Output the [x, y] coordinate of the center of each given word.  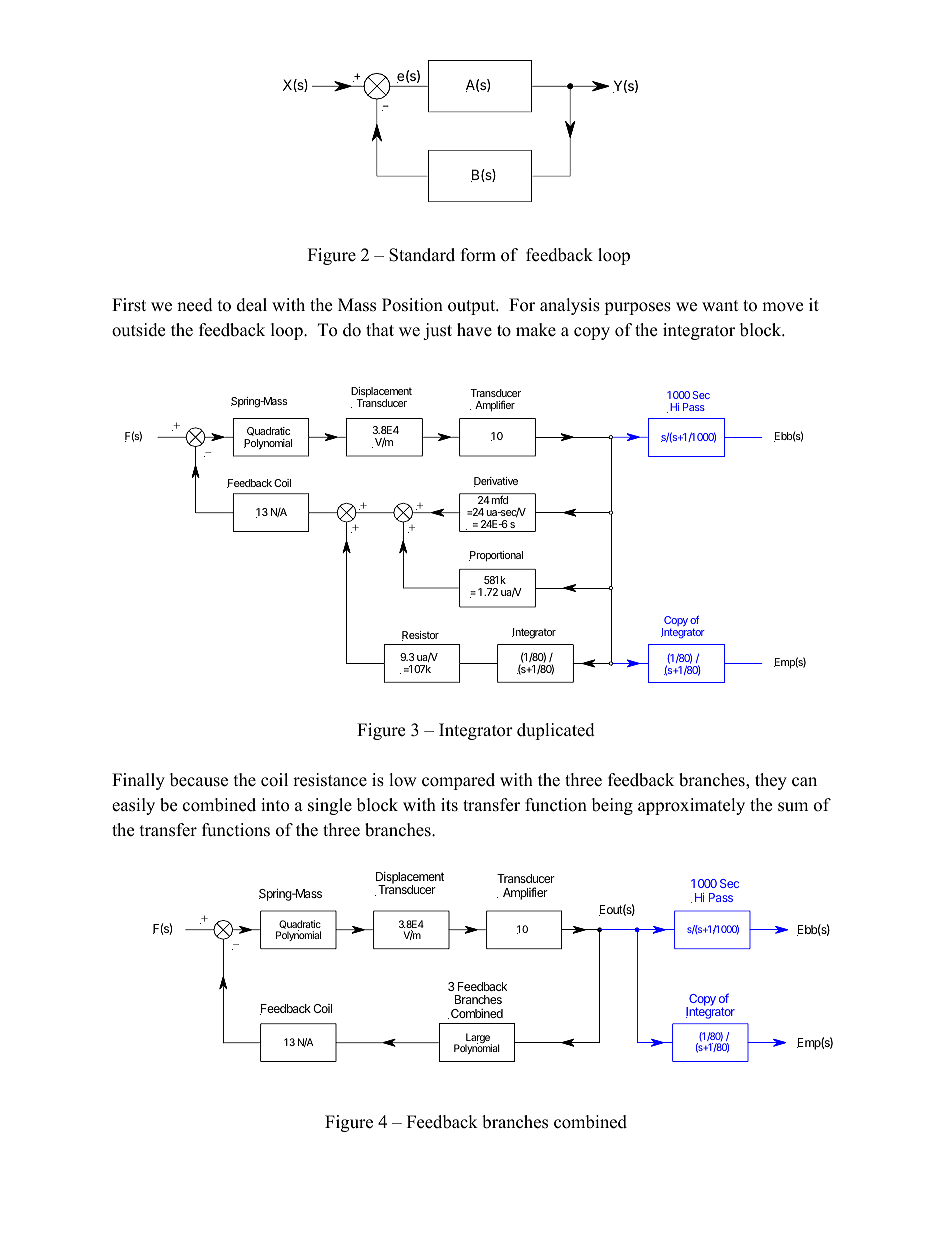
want [720, 305]
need [195, 305]
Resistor [420, 636]
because [199, 780]
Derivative [496, 482]
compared [458, 781]
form [478, 255]
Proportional [496, 556]
